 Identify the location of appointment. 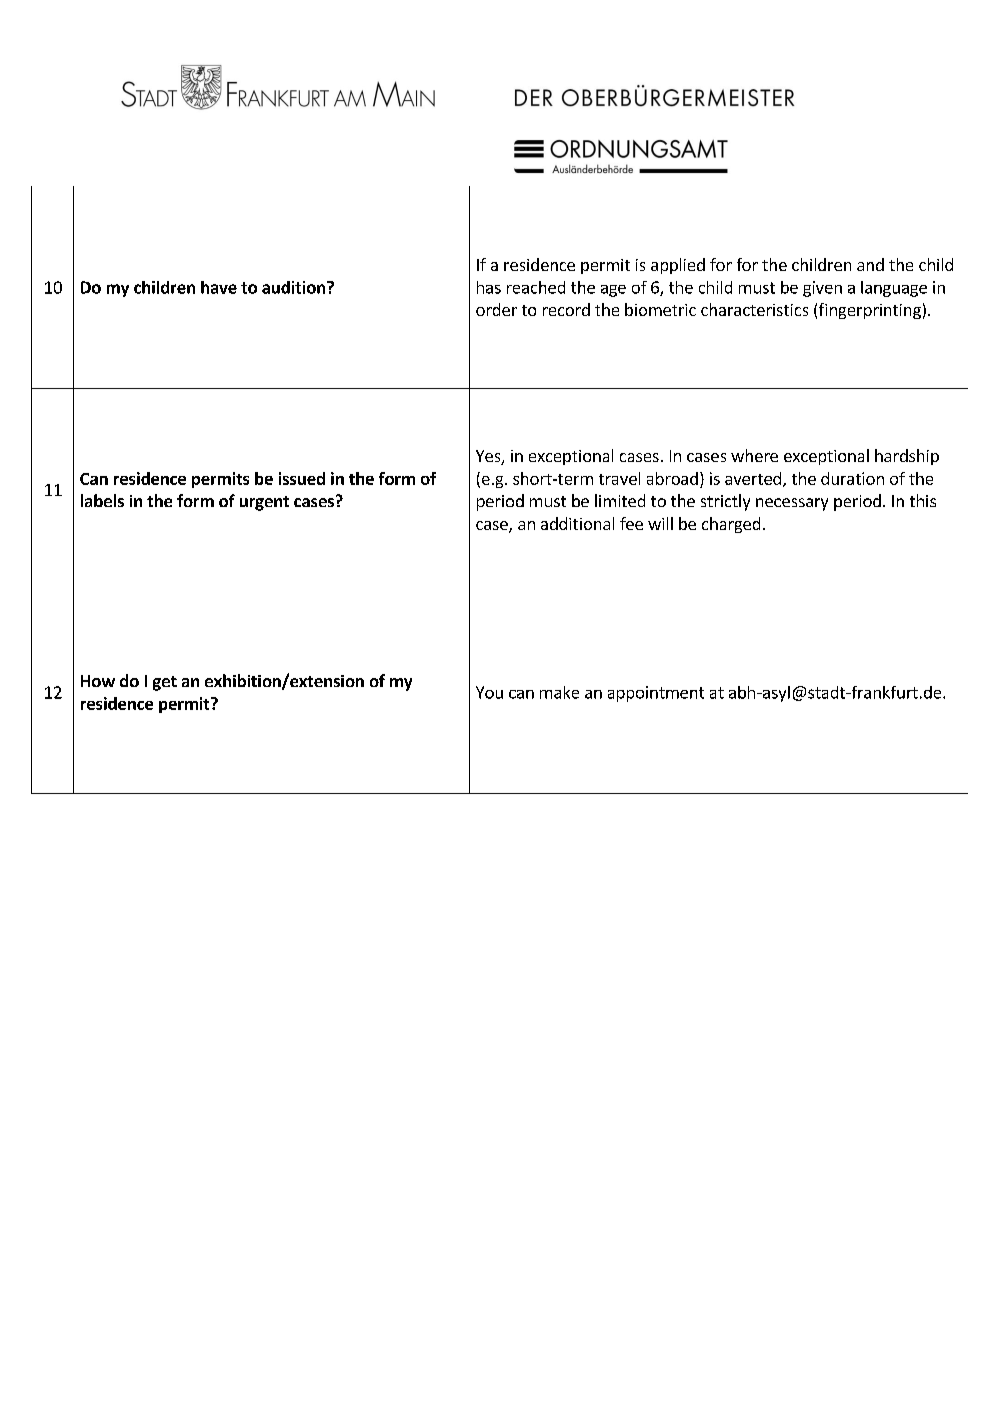
(656, 694).
